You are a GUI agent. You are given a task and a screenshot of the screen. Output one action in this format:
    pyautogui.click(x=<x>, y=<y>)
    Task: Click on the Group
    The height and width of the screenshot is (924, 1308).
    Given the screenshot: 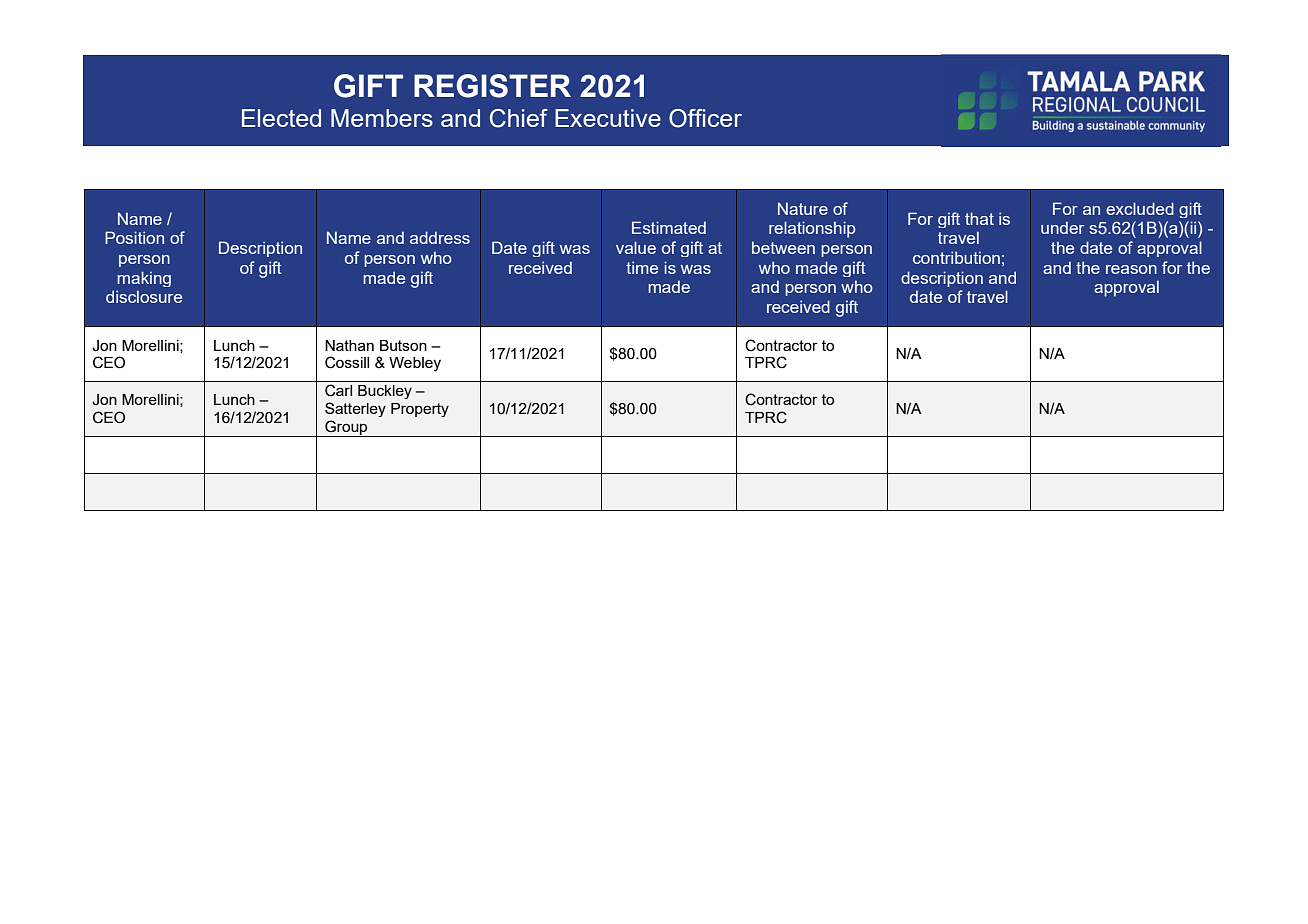 What is the action you would take?
    pyautogui.click(x=346, y=428)
